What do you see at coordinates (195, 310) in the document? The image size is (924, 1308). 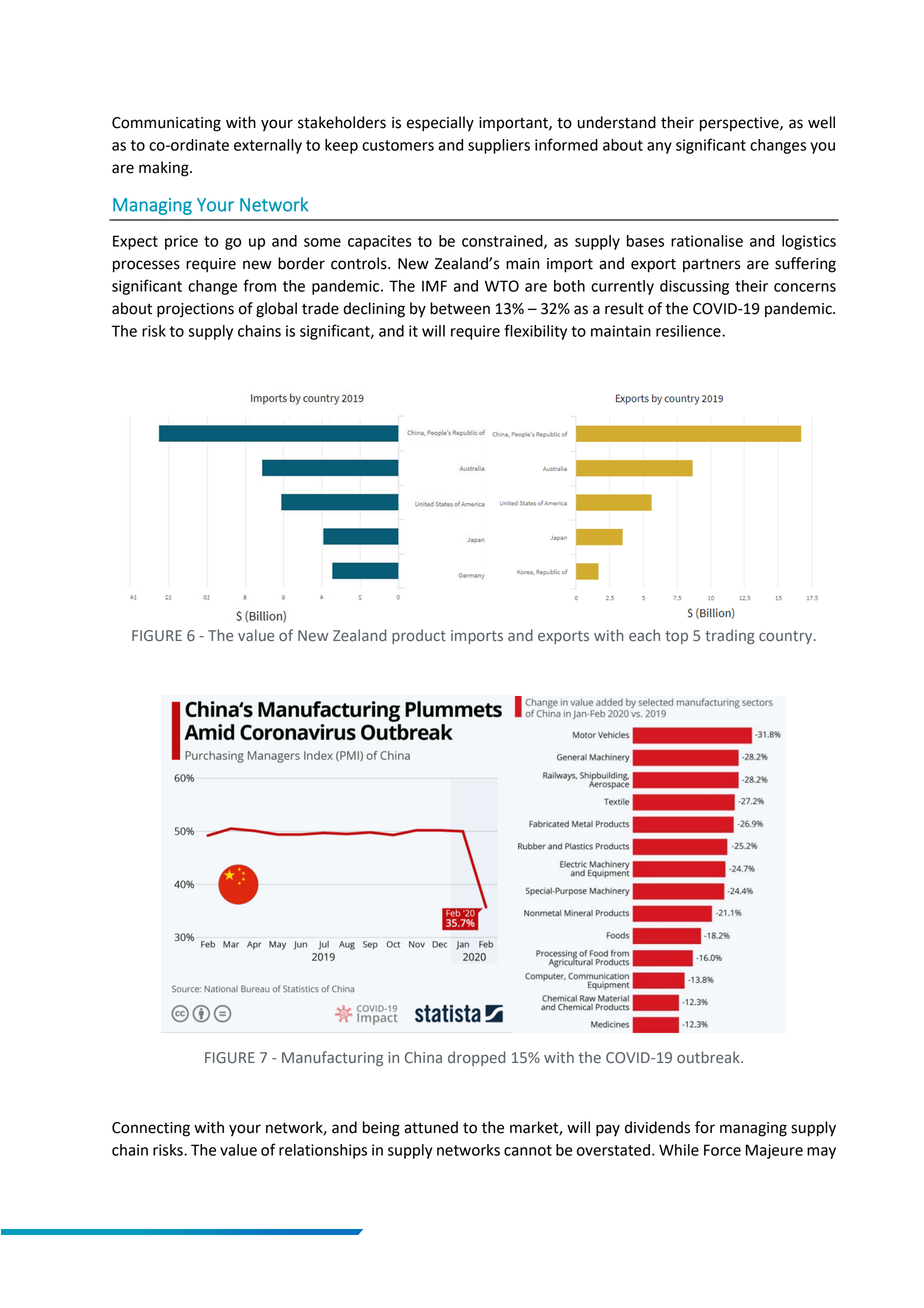 I see `projections` at bounding box center [195, 310].
